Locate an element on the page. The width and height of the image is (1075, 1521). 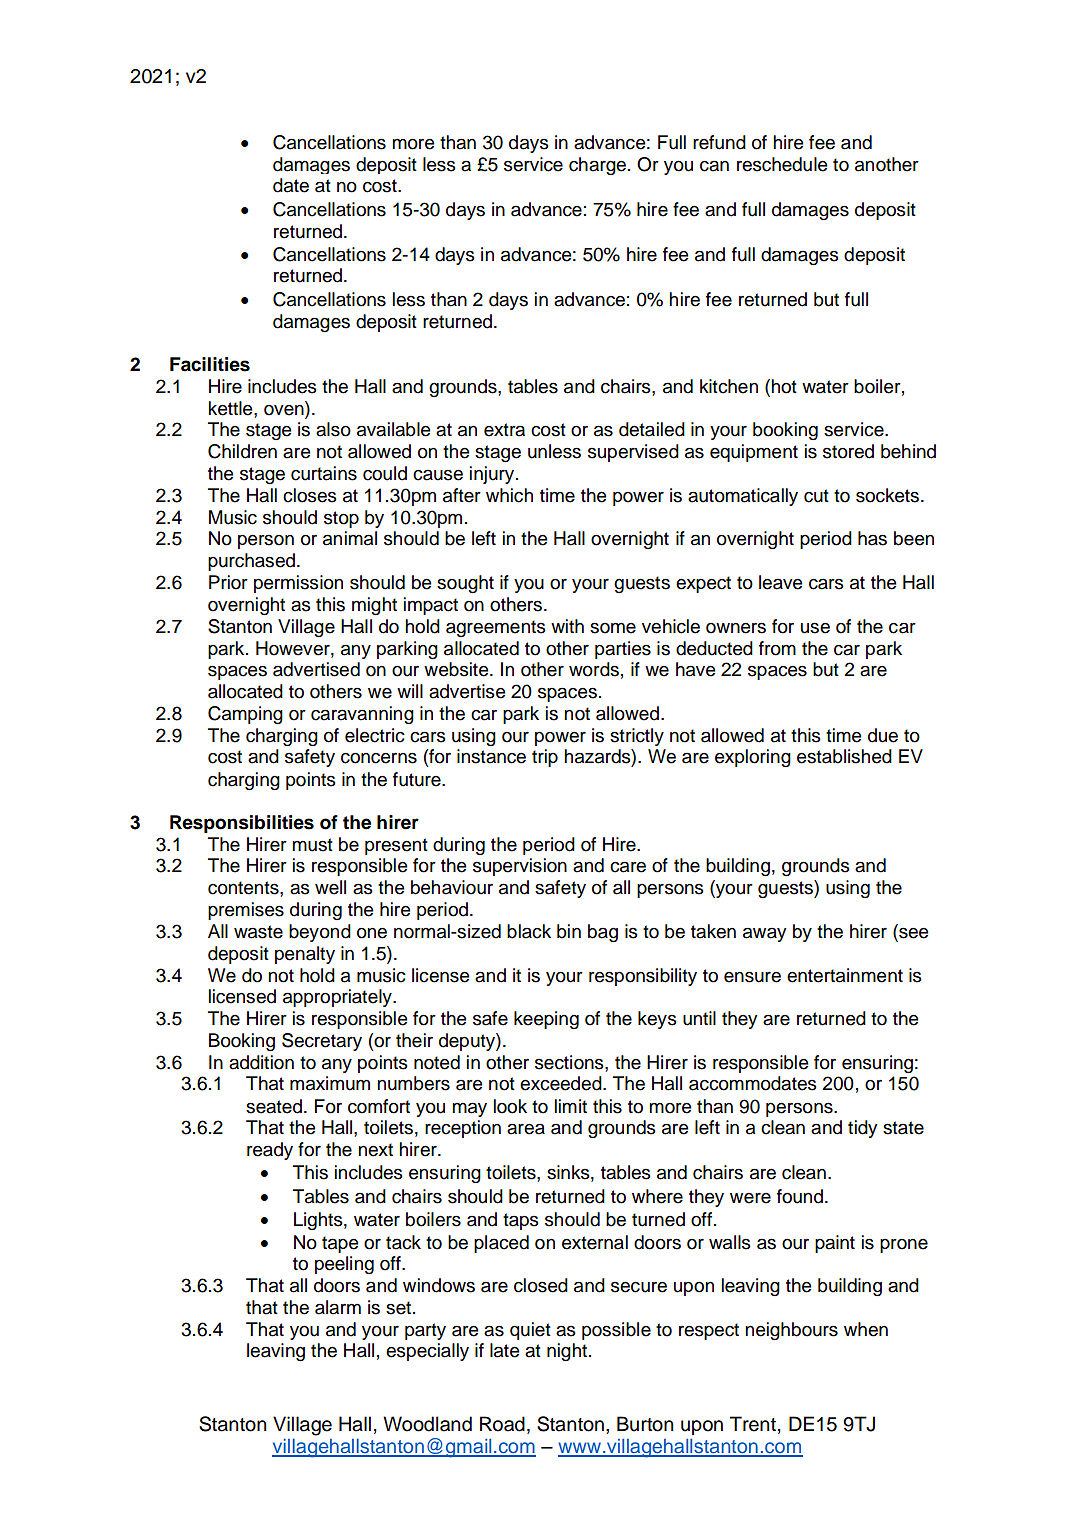
Responsibilities is located at coordinates (242, 824).
